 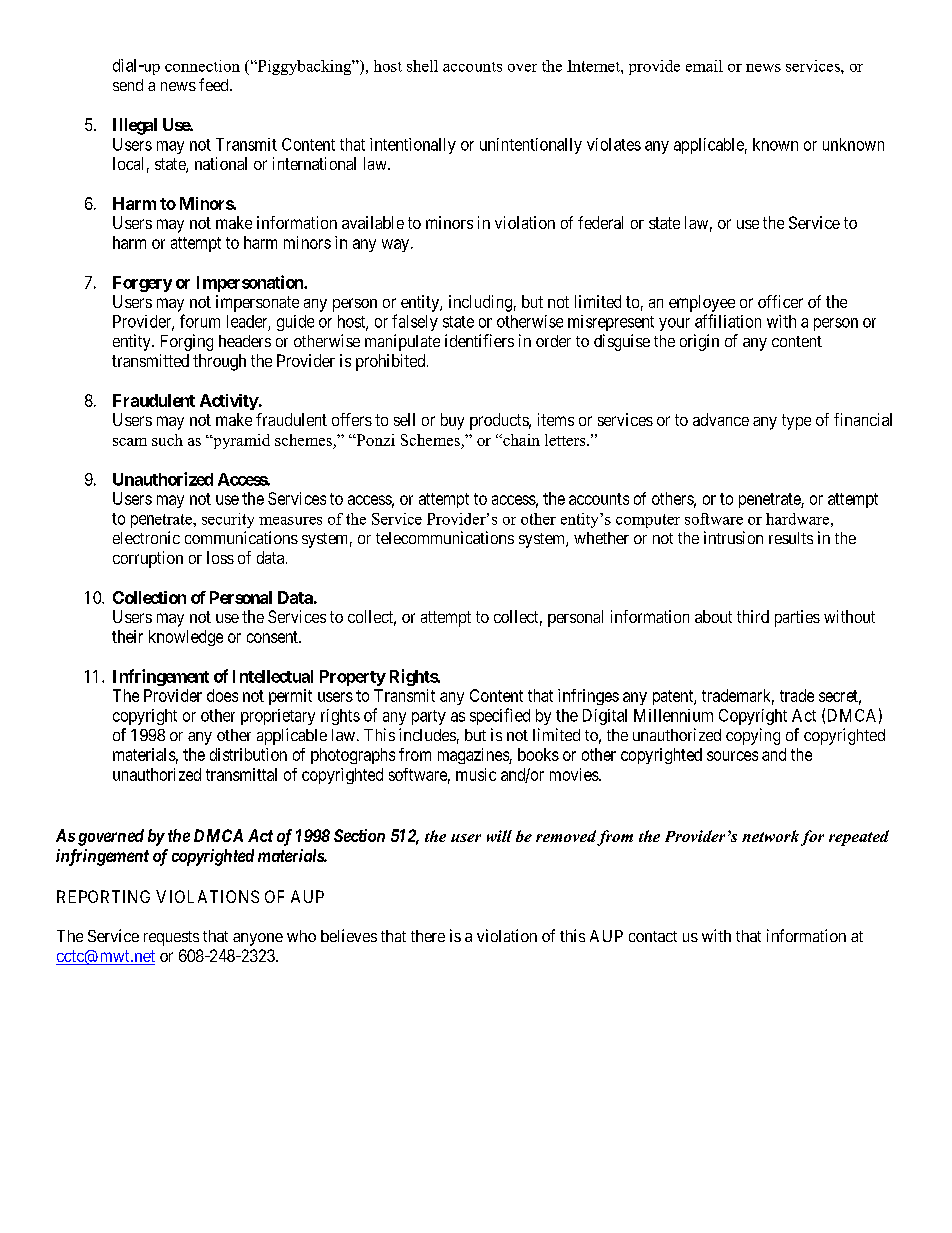 What do you see at coordinates (200, 321) in the screenshot?
I see `forum` at bounding box center [200, 321].
